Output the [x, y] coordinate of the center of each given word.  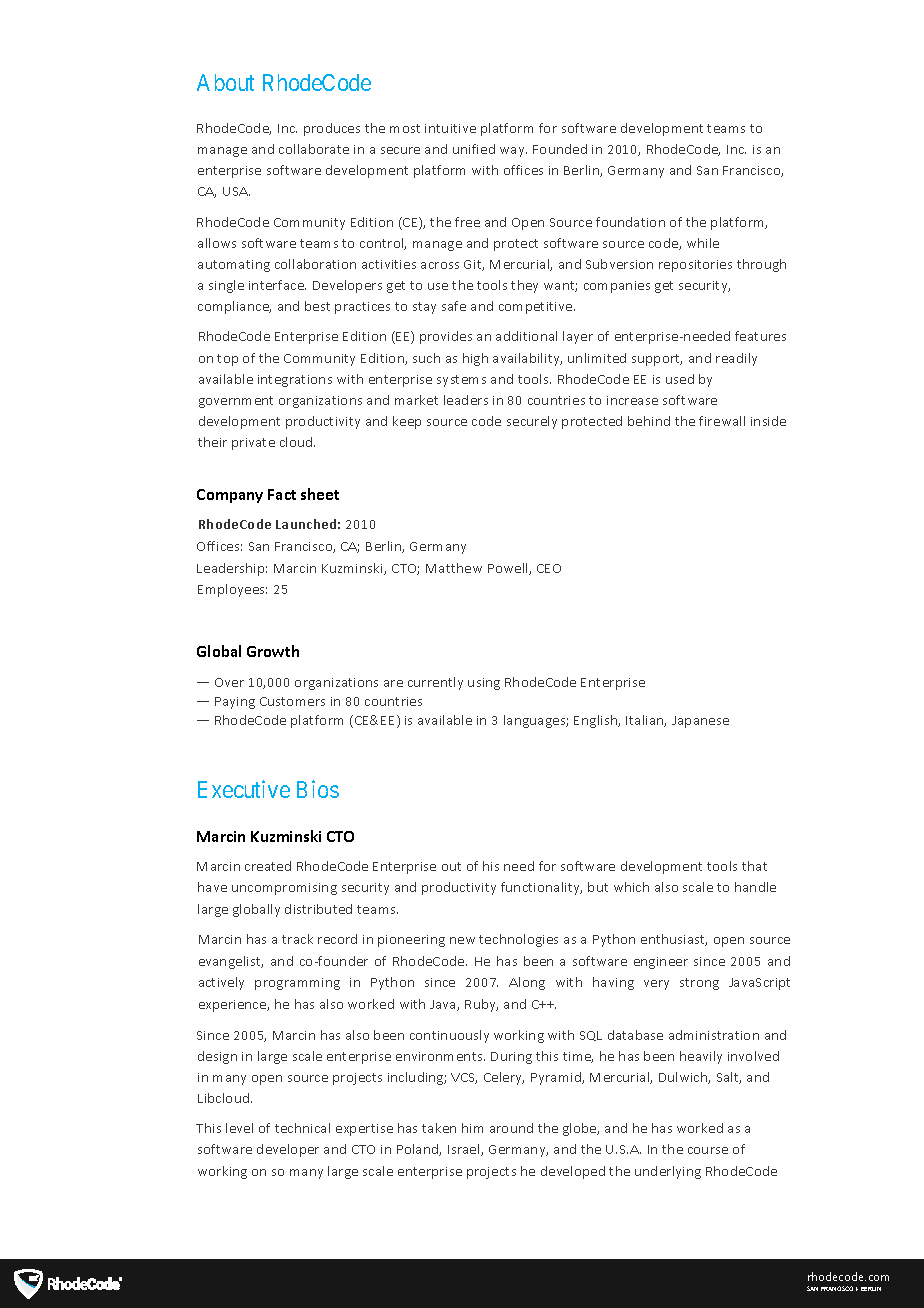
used [680, 379]
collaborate [314, 149]
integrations [295, 381]
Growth [273, 651]
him [472, 1128]
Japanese [700, 722]
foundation [630, 222]
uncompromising [284, 889]
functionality [541, 888]
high [475, 359]
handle [755, 887]
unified [474, 149]
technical [302, 1128]
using [484, 684]
